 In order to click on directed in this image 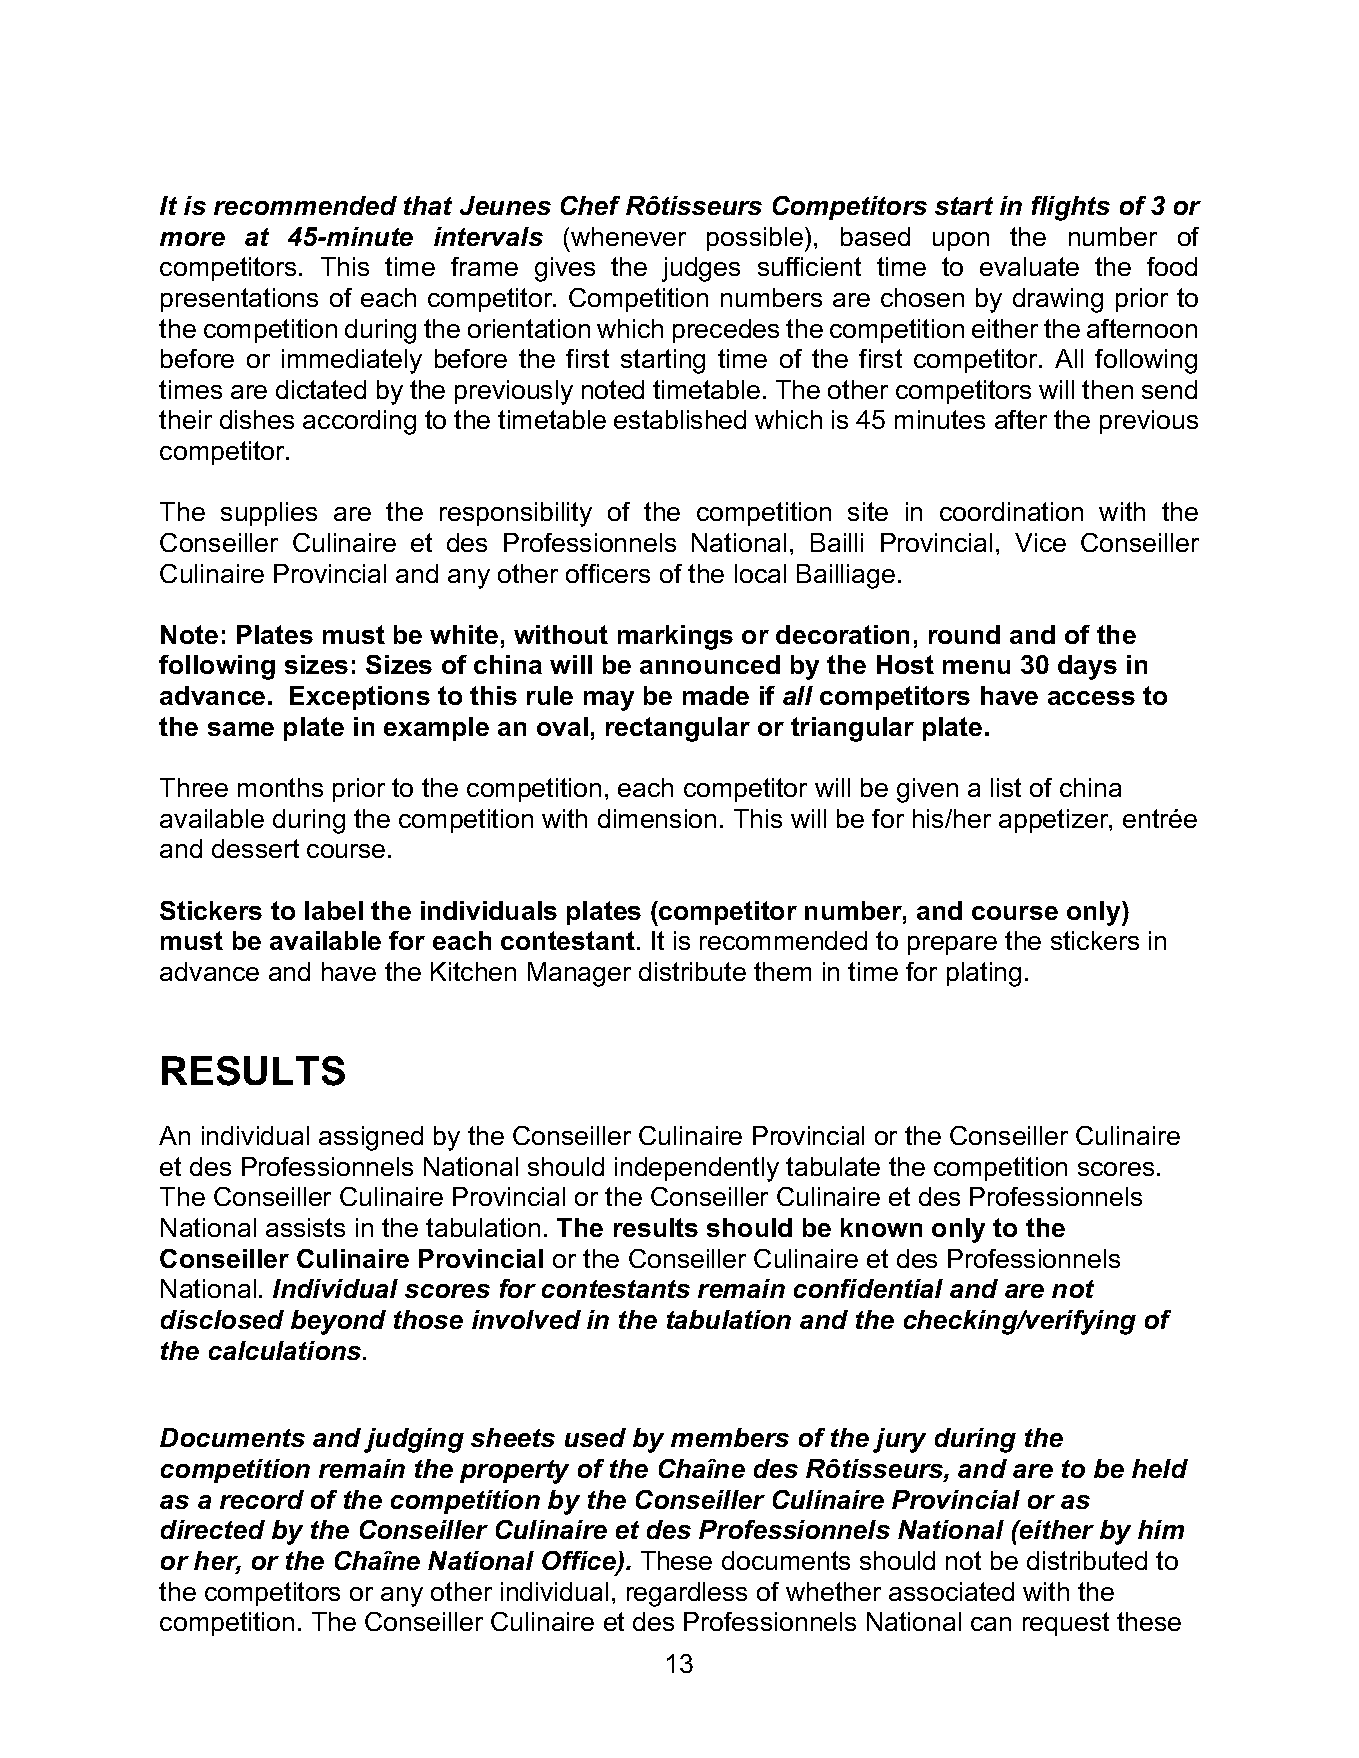, I will do `click(213, 1529)`.
